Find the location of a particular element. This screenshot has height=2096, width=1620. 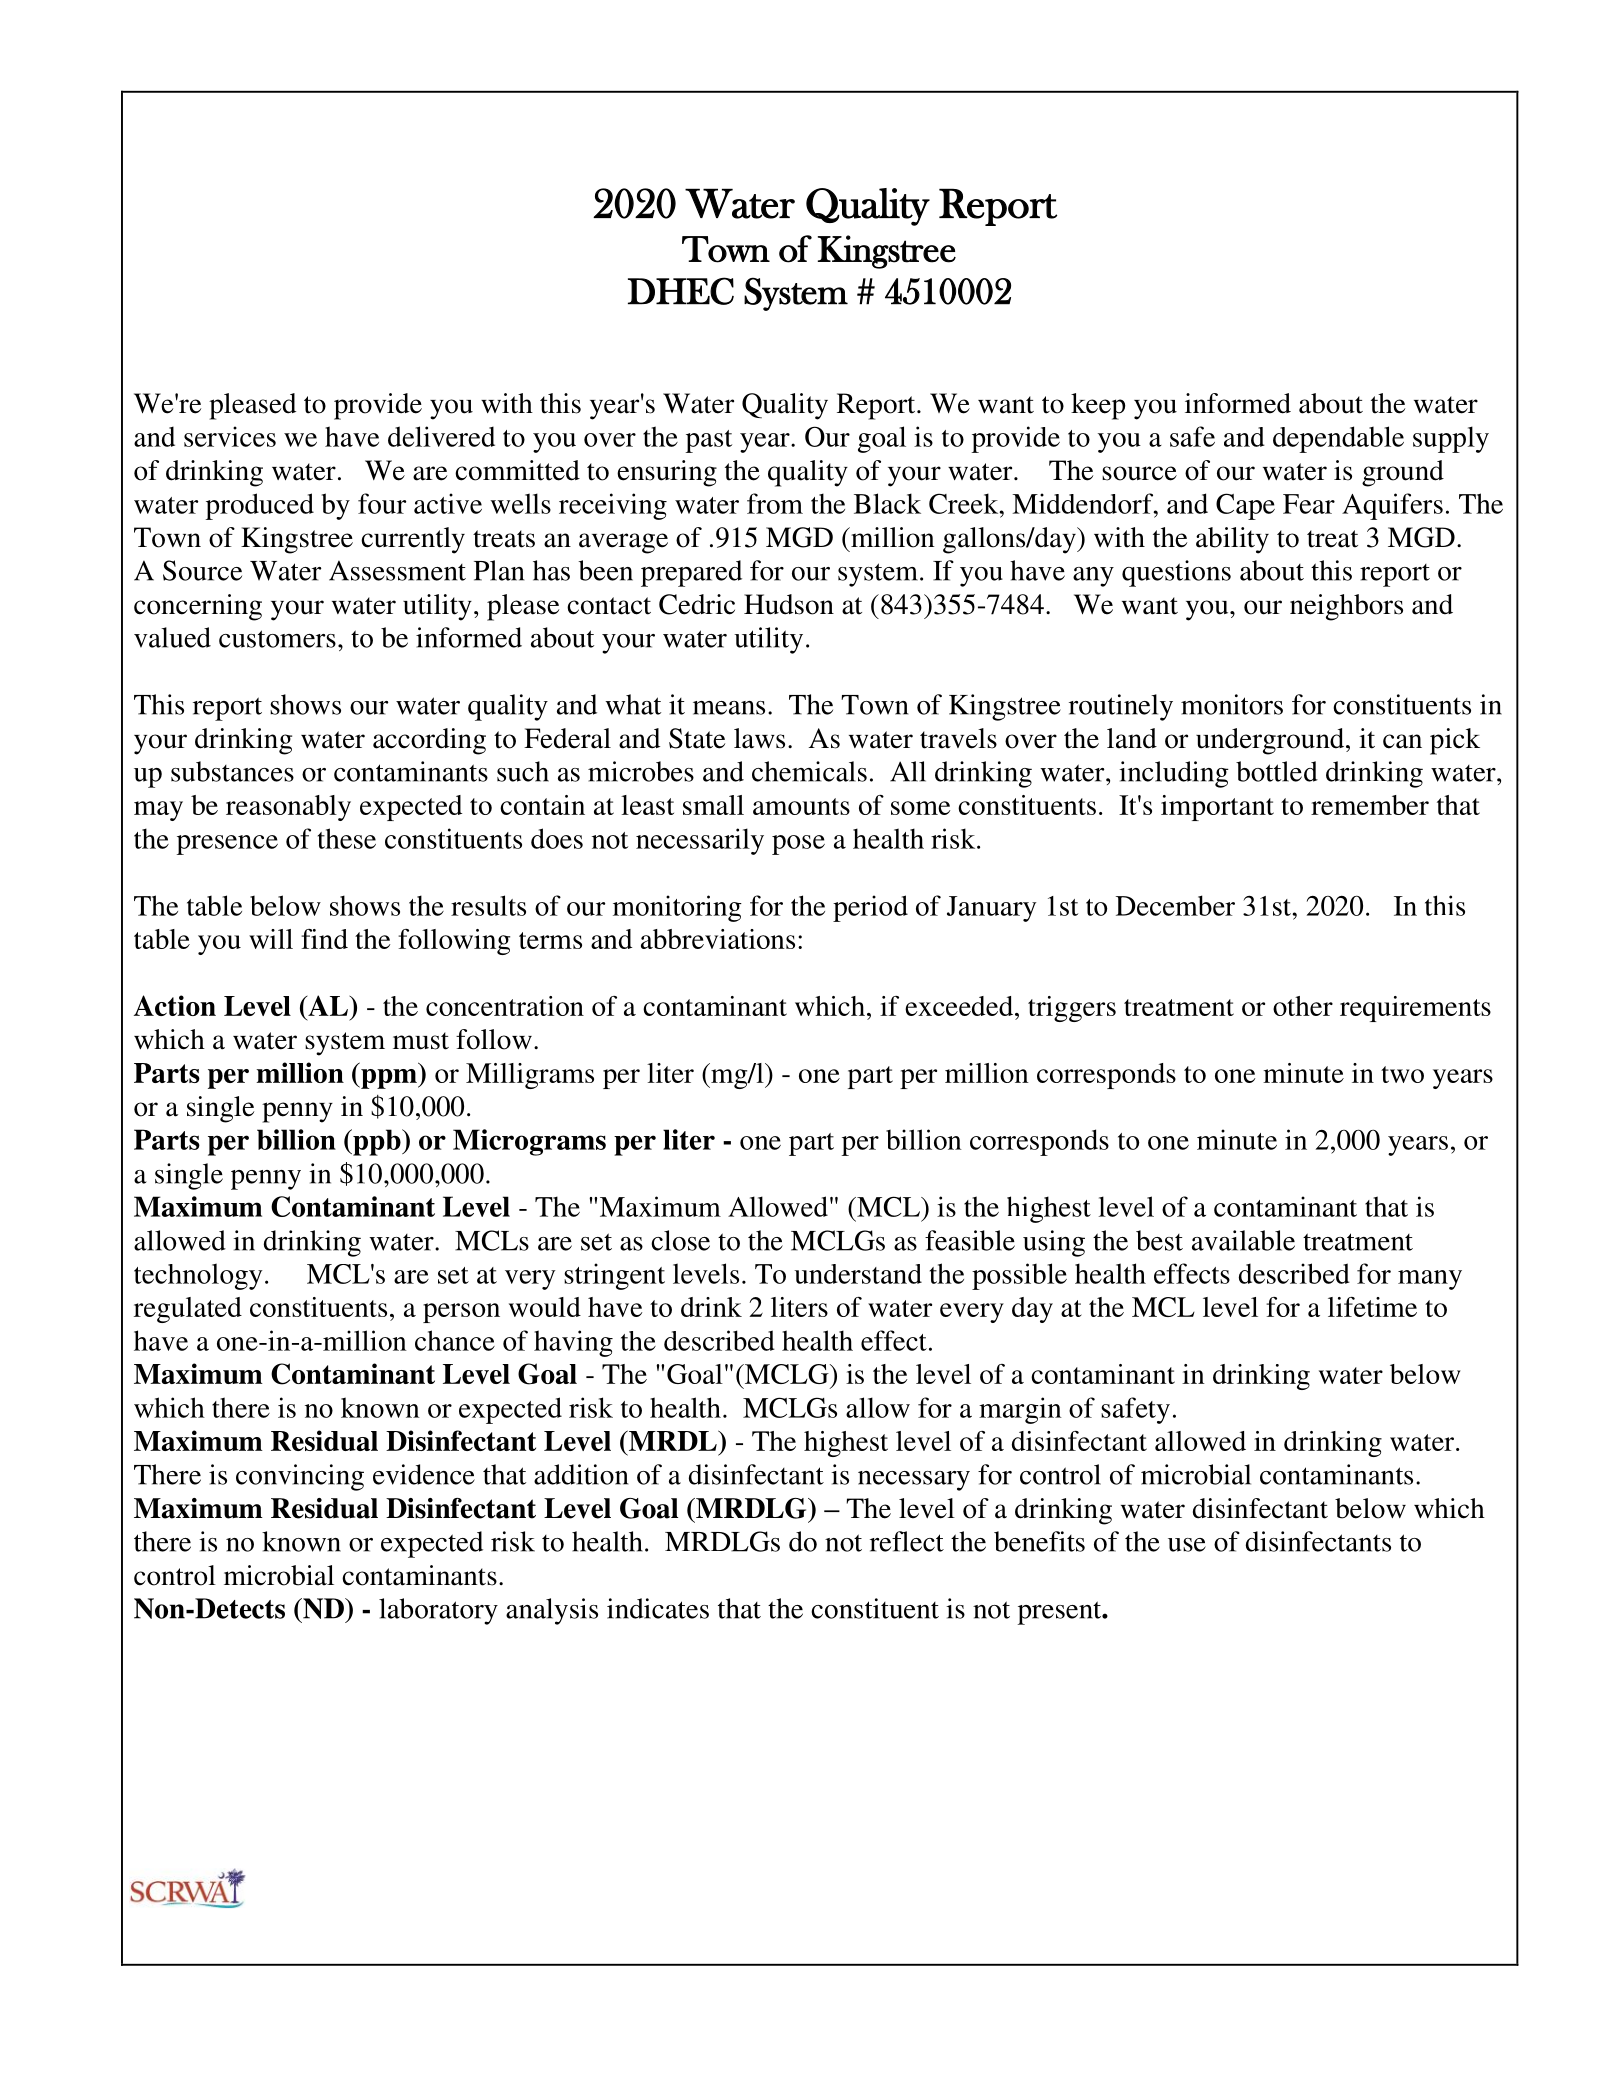

must is located at coordinates (421, 1041).
